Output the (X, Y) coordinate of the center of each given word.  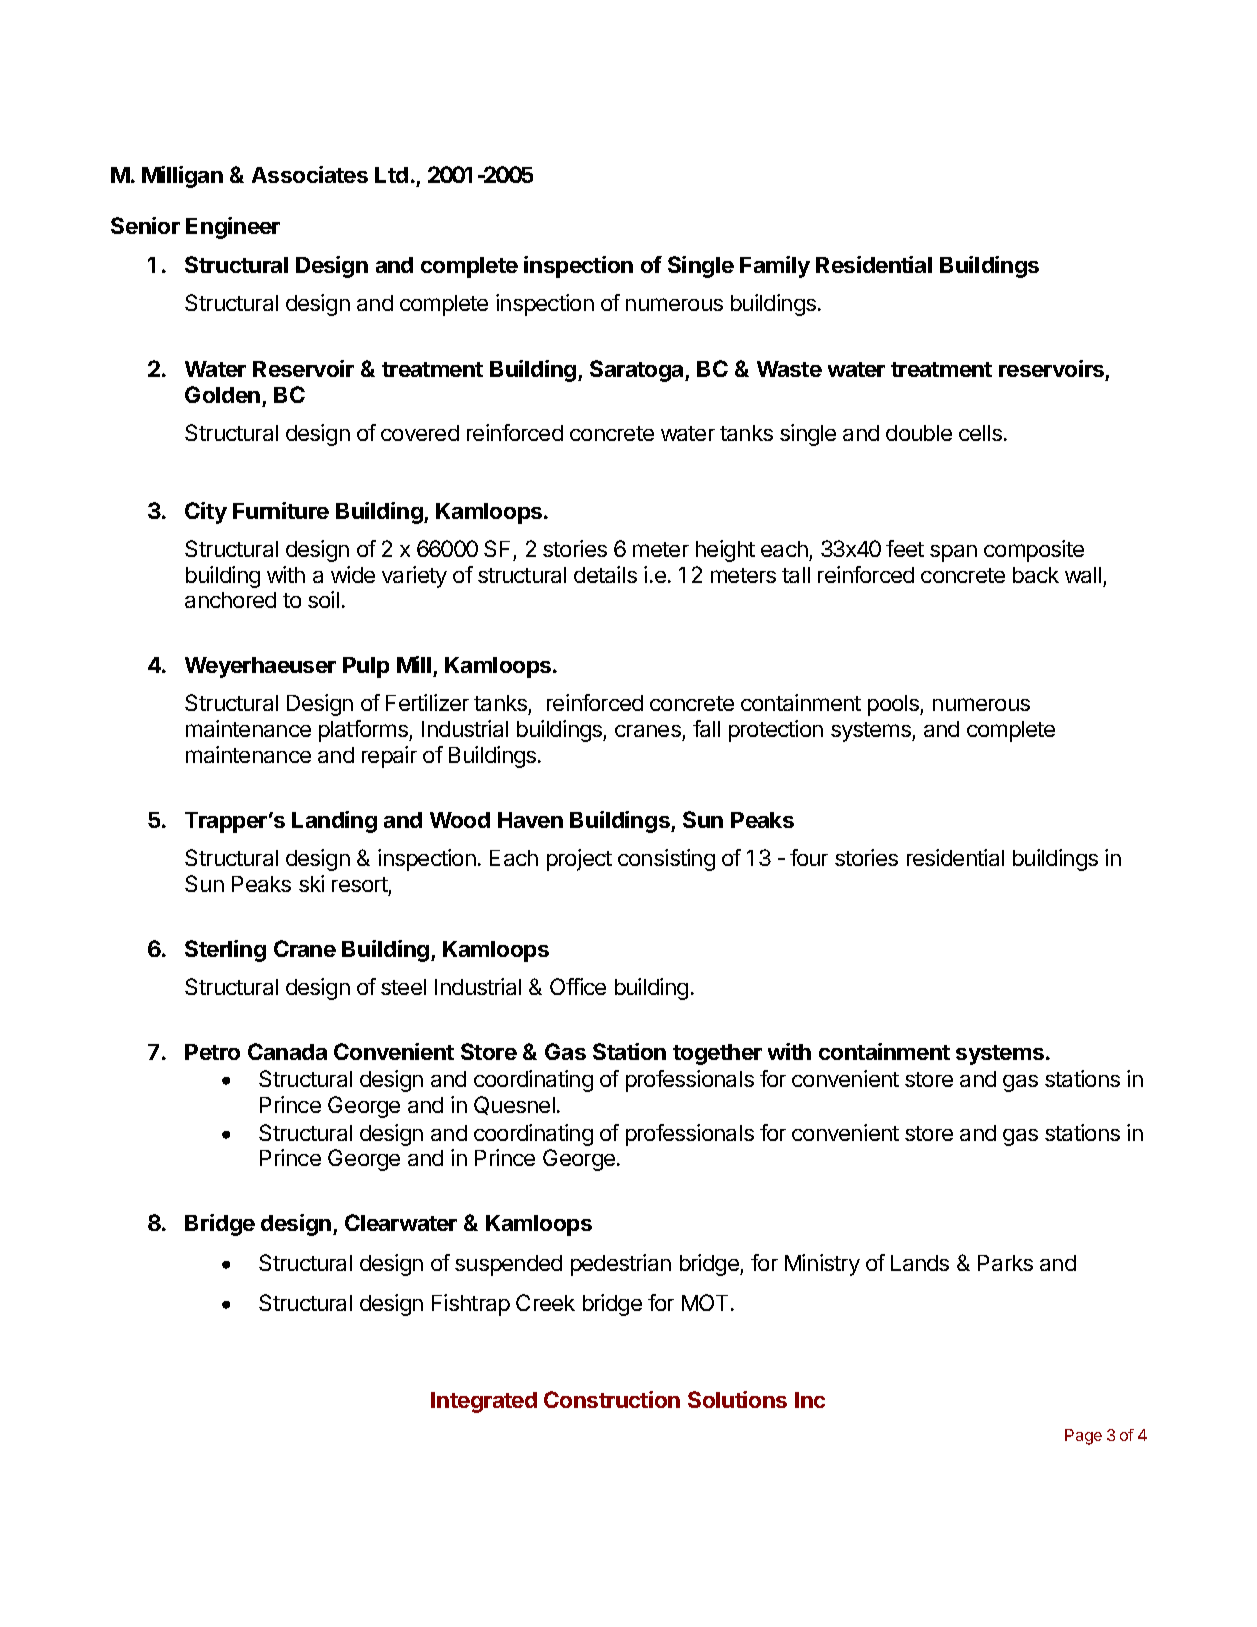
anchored (230, 600)
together (717, 1054)
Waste (789, 369)
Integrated (484, 1402)
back (1036, 575)
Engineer (233, 228)
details (605, 574)
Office (578, 986)
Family (775, 267)
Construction (612, 1399)
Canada (287, 1051)
